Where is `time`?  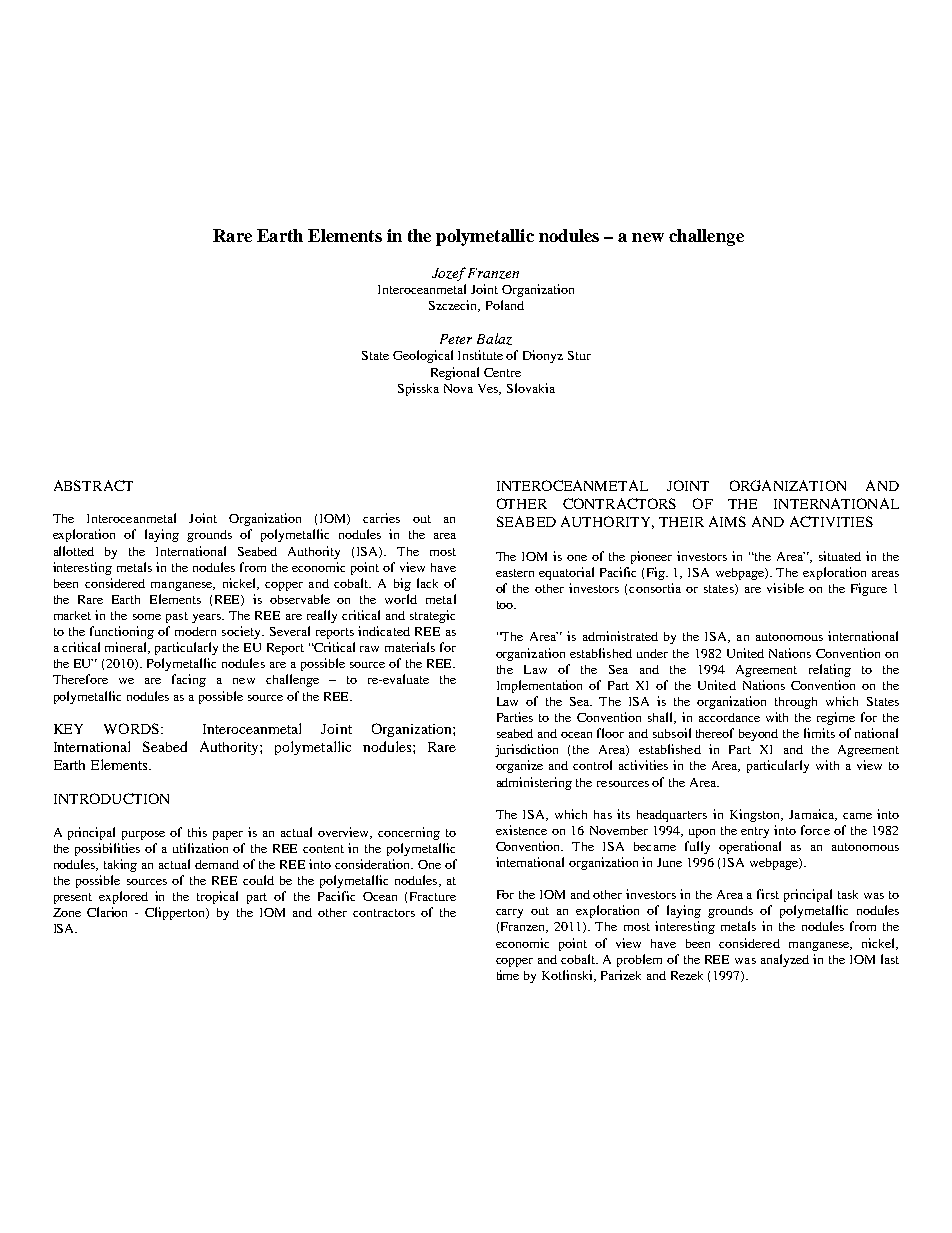
time is located at coordinates (508, 975).
